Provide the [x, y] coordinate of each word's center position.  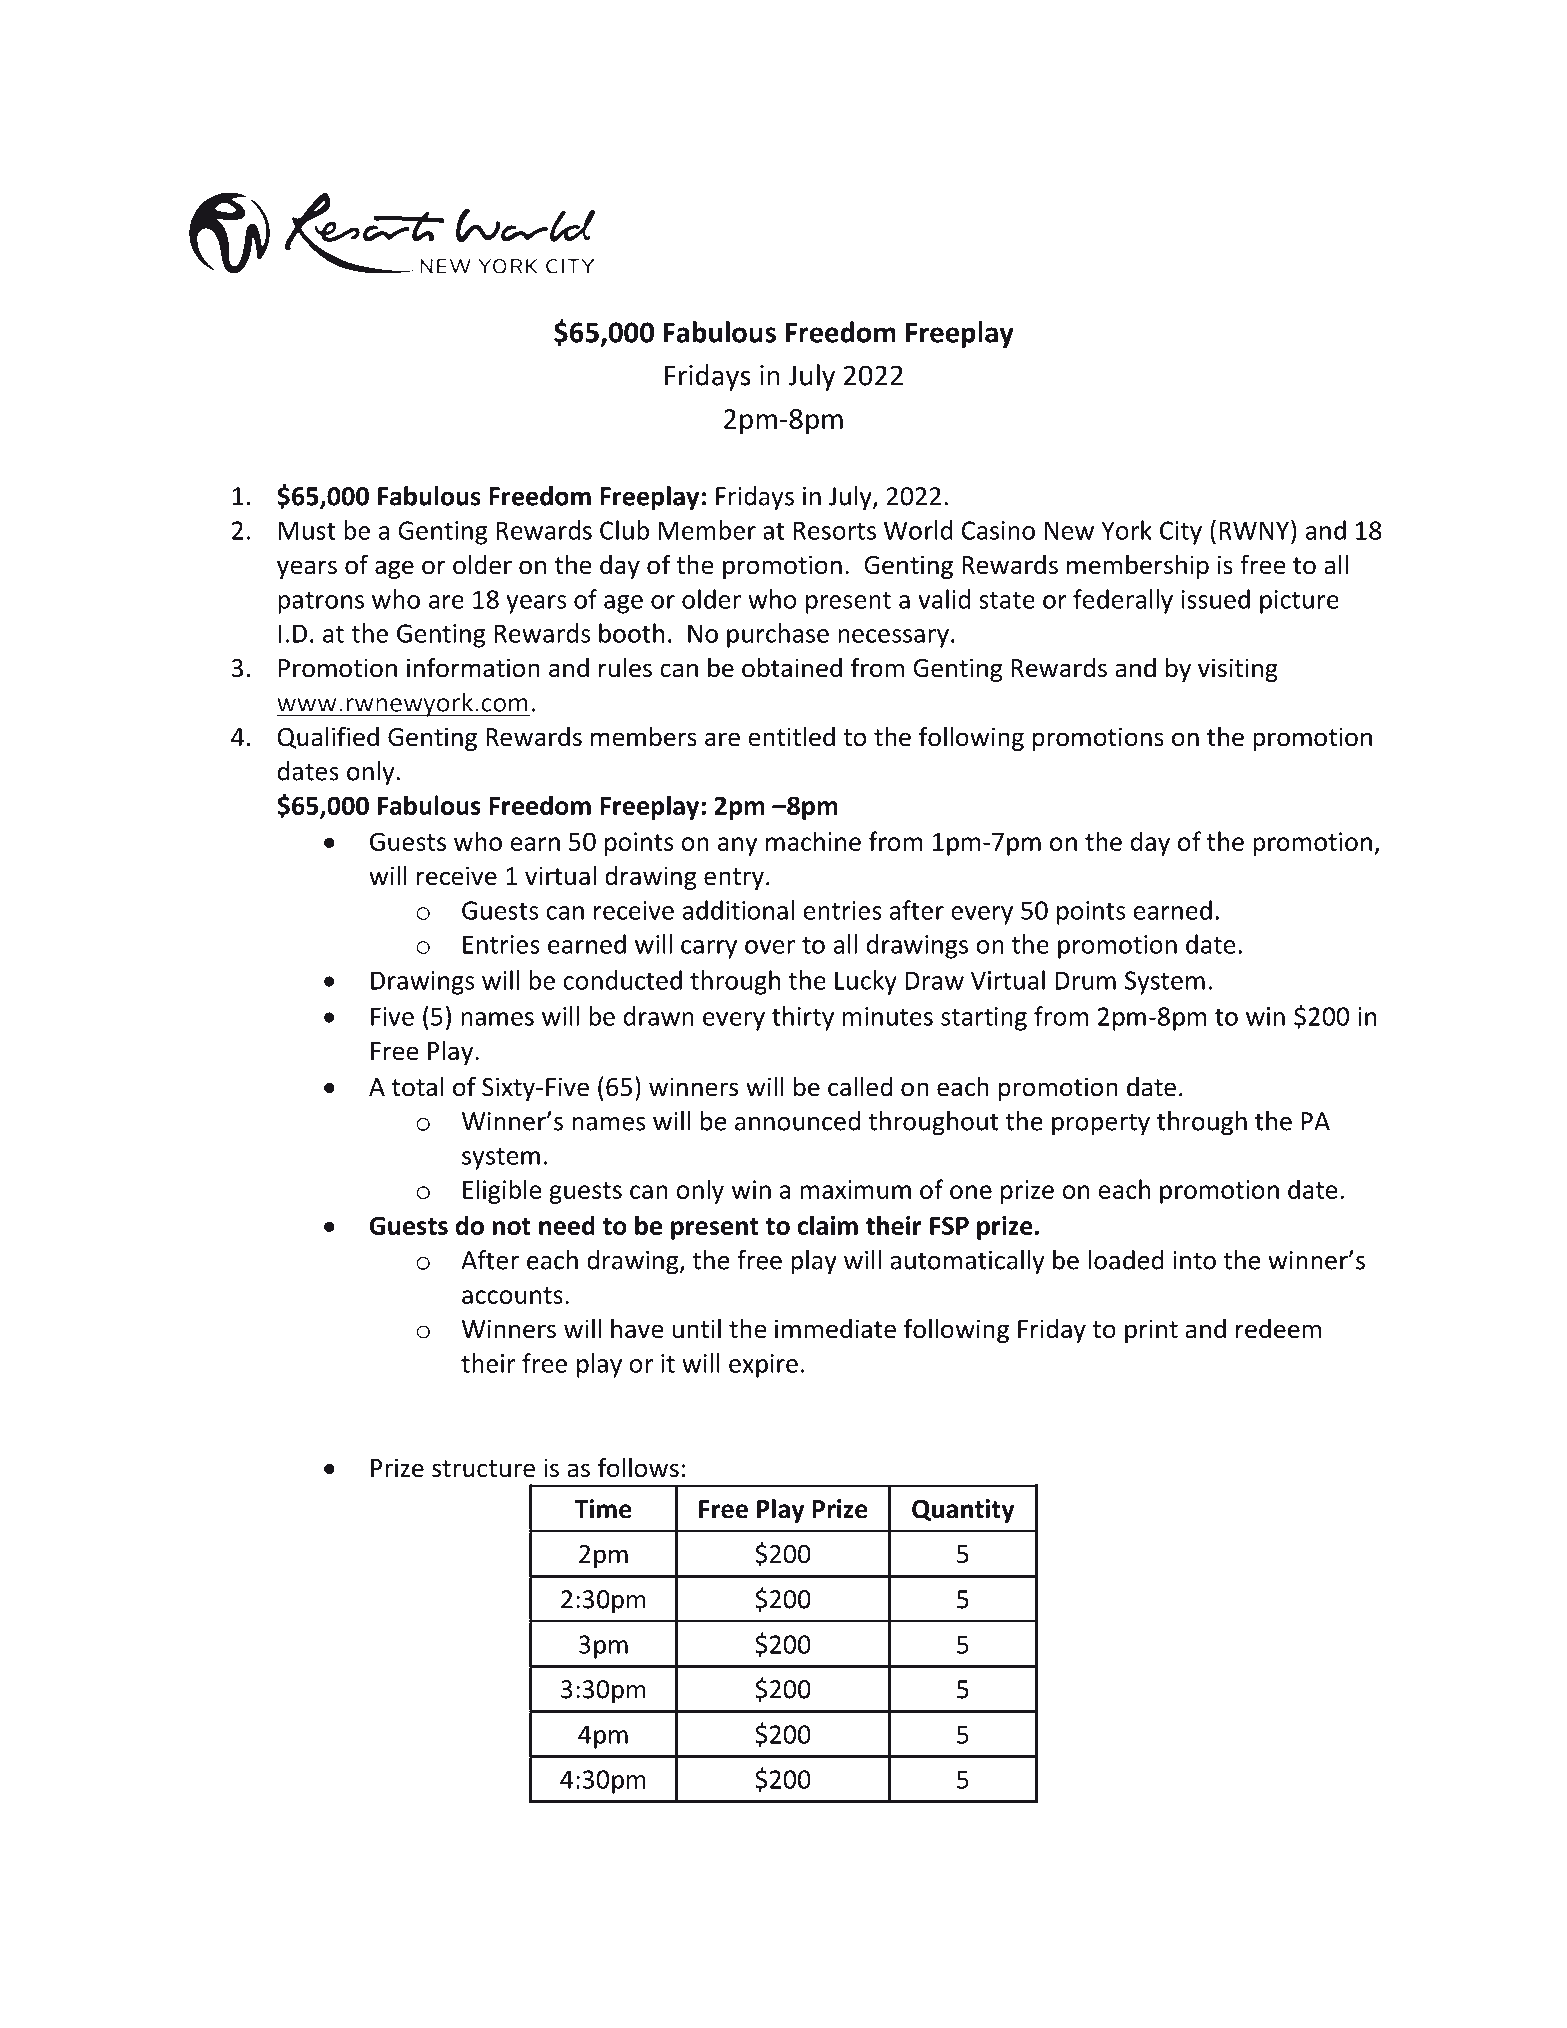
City [1181, 533]
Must [307, 530]
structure [483, 1469]
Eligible [502, 1191]
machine [813, 841]
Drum [1085, 980]
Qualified [328, 737]
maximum [855, 1189]
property [1101, 1124]
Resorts [835, 530]
